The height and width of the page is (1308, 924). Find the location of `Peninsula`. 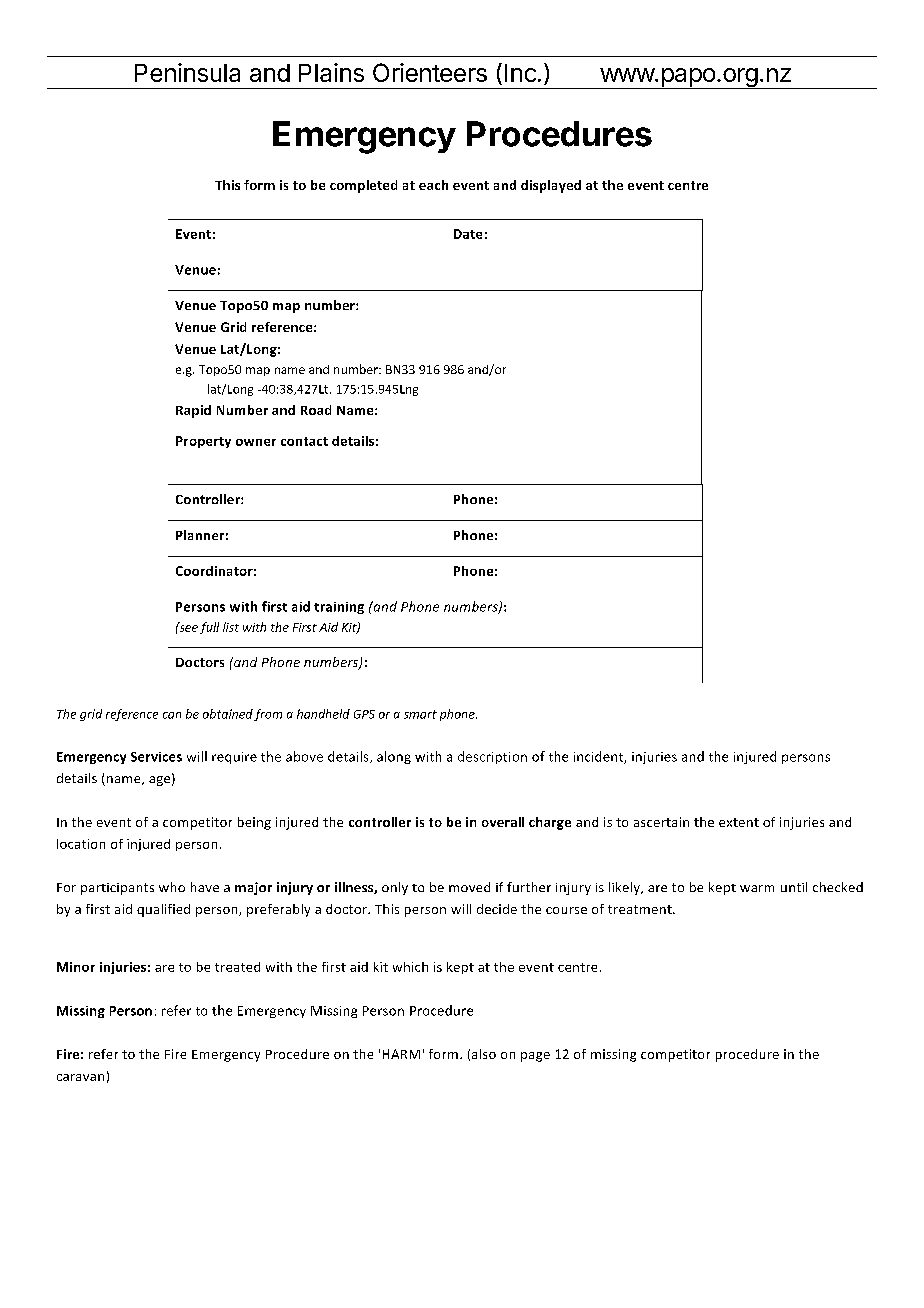

Peninsula is located at coordinates (187, 72).
